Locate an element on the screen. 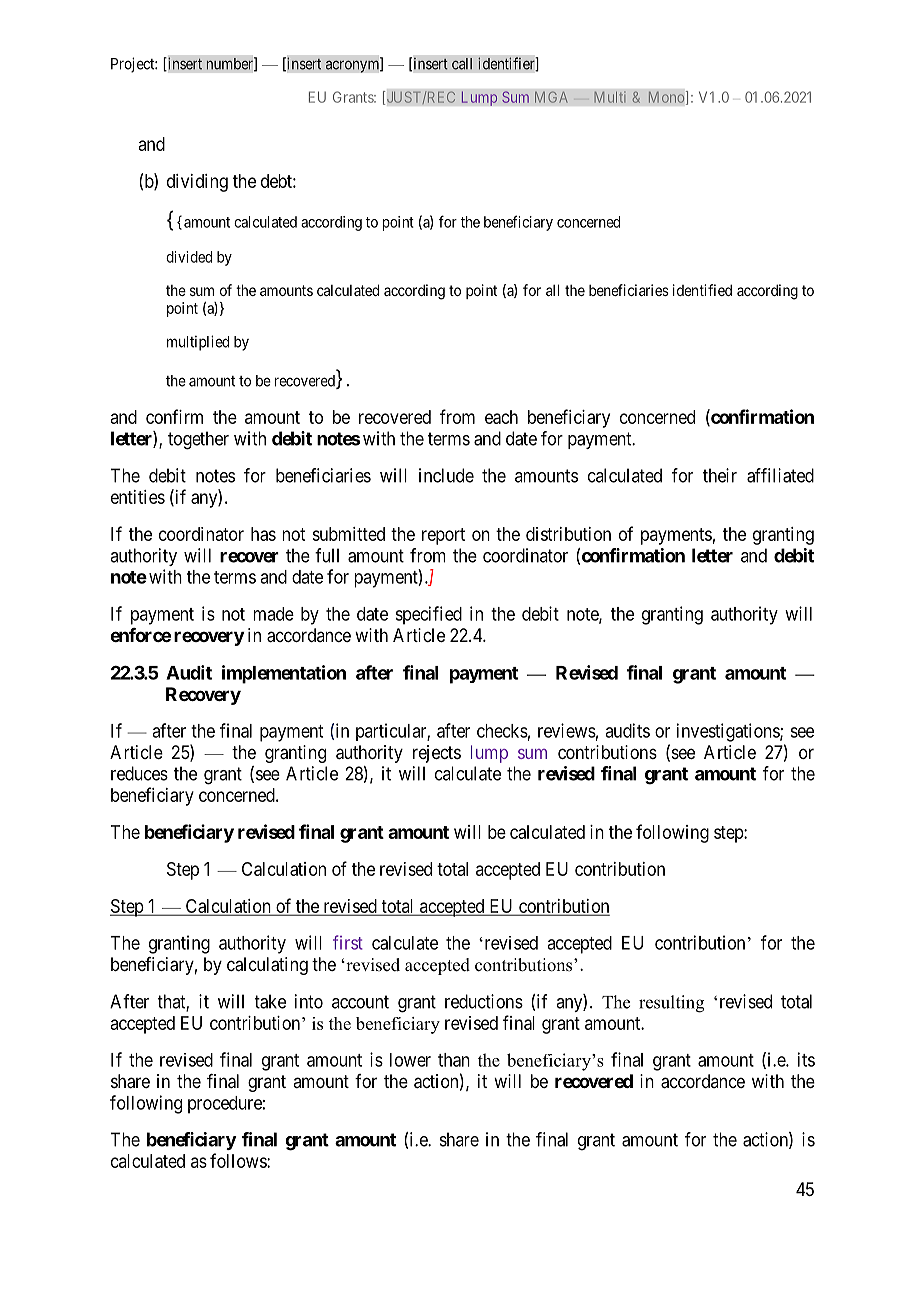  dividing is located at coordinates (197, 183).
